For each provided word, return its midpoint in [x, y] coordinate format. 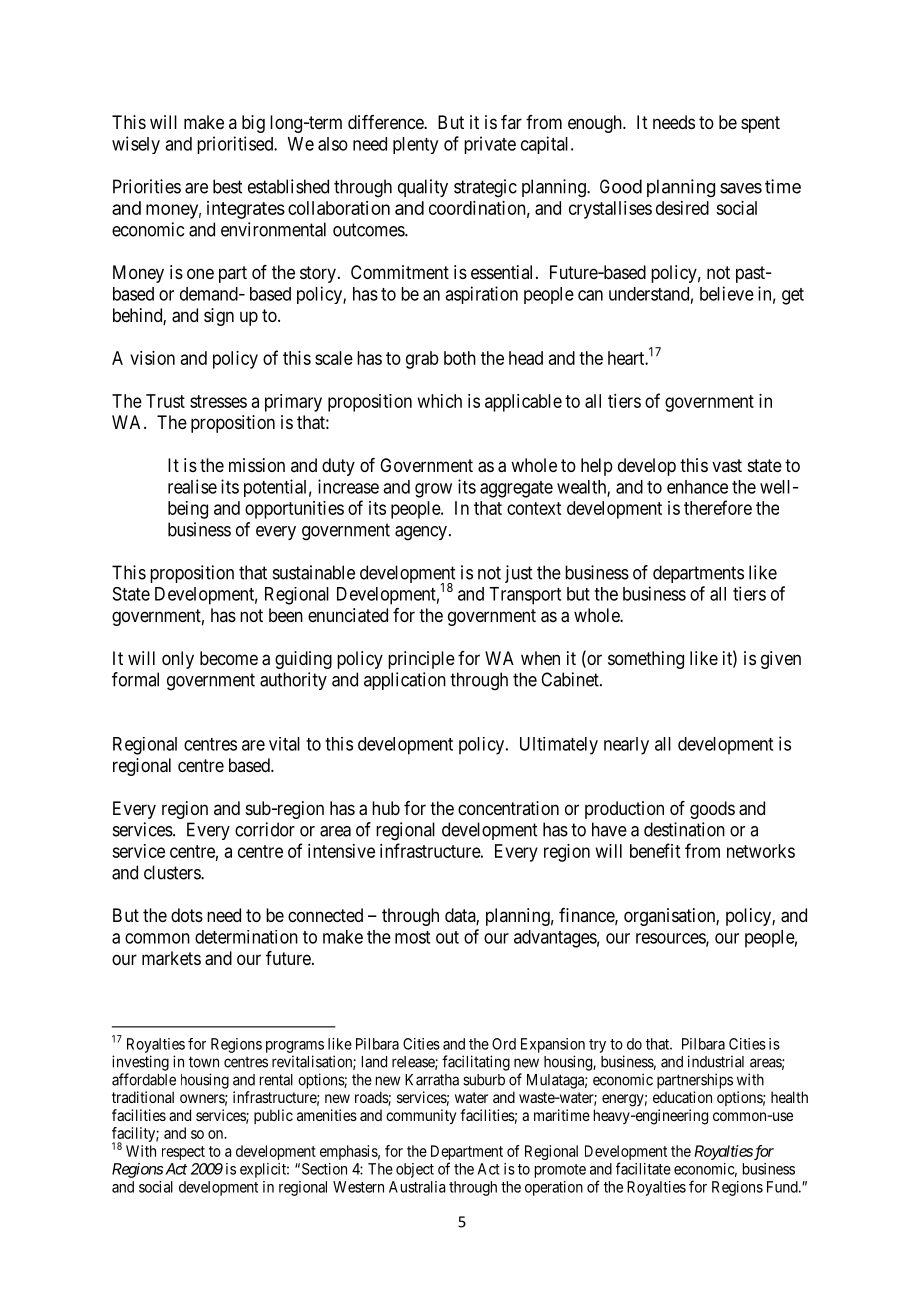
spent [760, 124]
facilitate [643, 1168]
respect [183, 1153]
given [781, 660]
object [415, 1170]
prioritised [236, 145]
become [229, 658]
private [490, 145]
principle [421, 660]
